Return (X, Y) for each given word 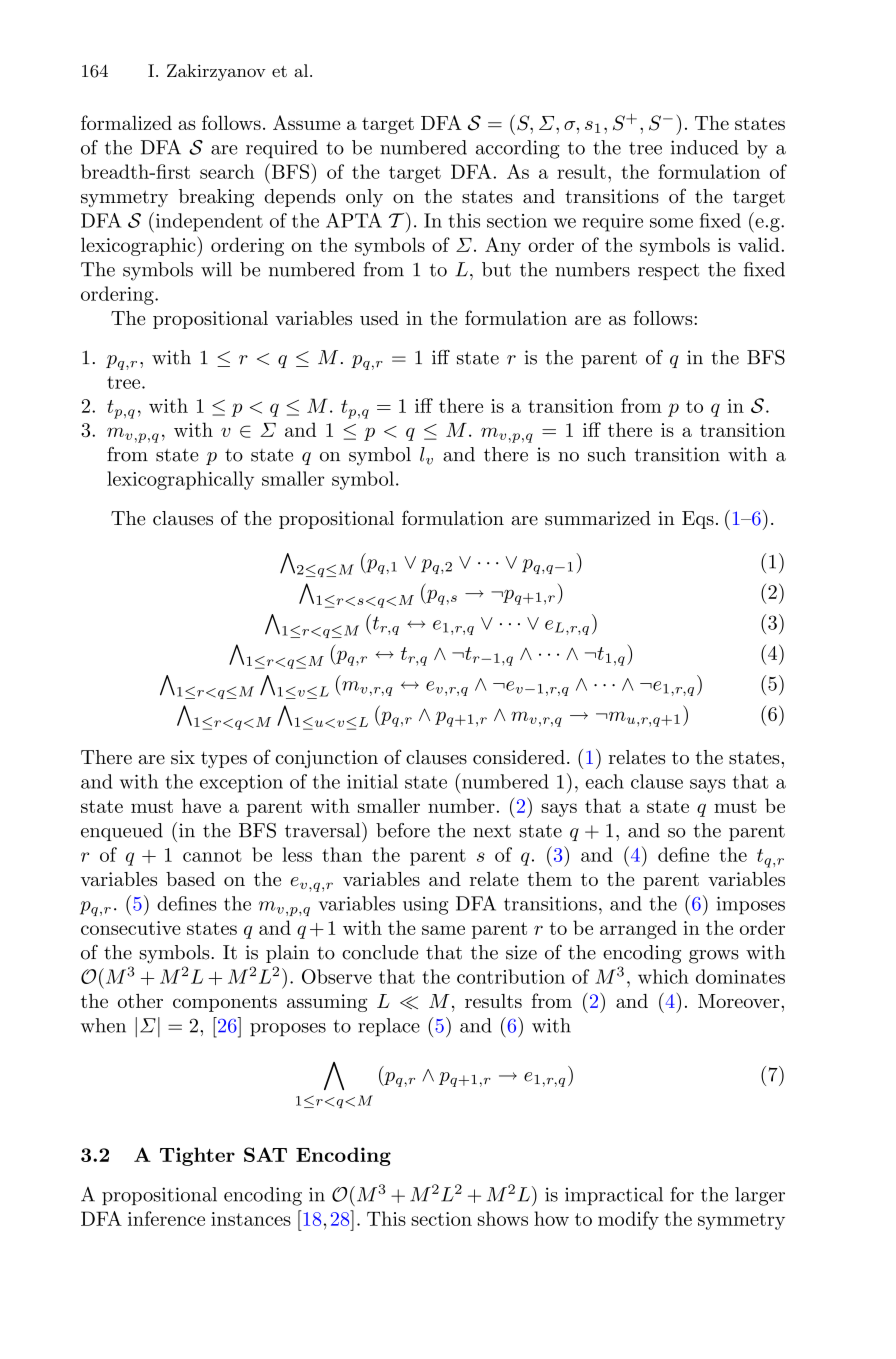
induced (704, 147)
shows (503, 1218)
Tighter (197, 1156)
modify (628, 1220)
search (227, 171)
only (364, 198)
